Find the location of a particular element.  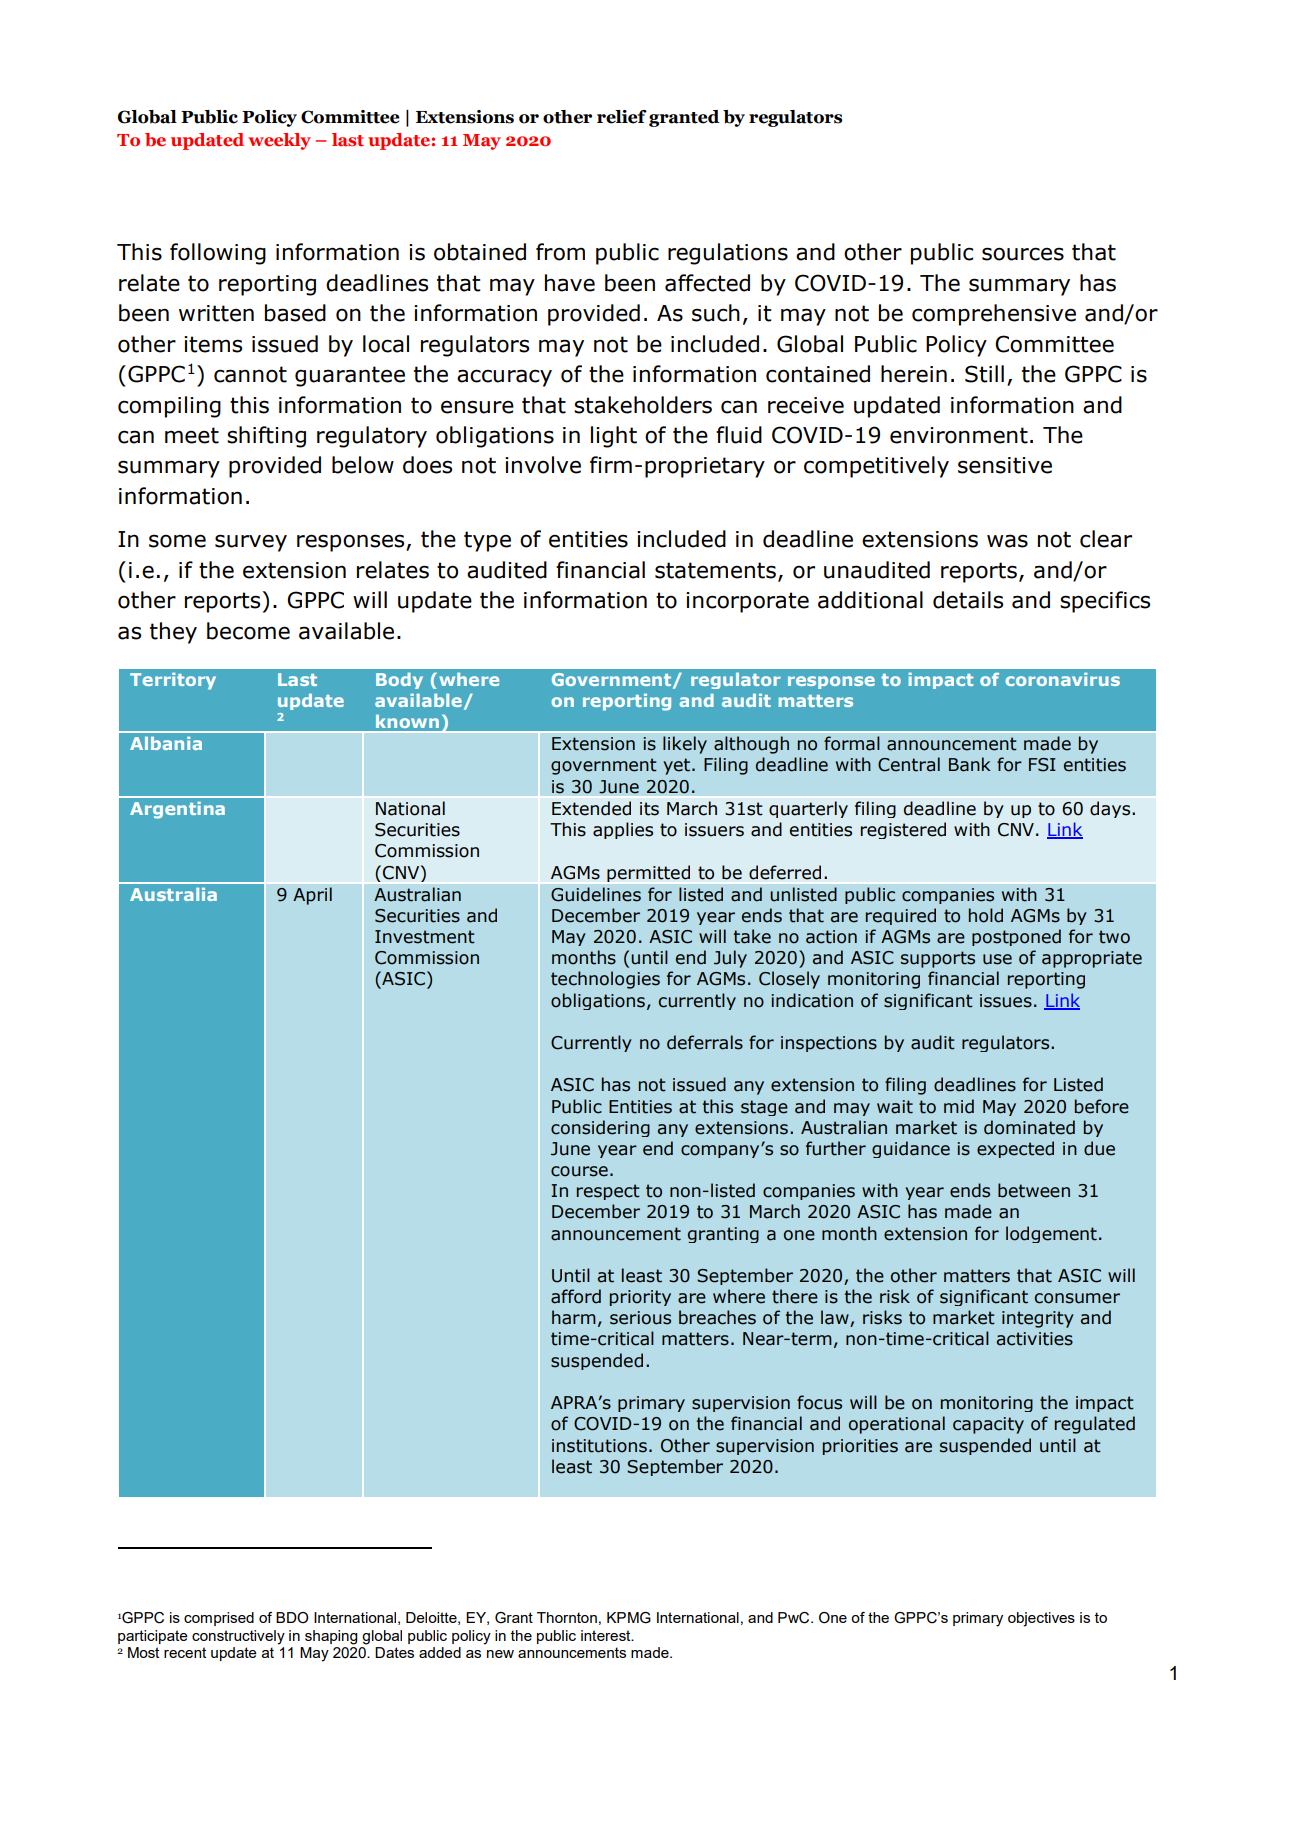

details is located at coordinates (968, 600).
